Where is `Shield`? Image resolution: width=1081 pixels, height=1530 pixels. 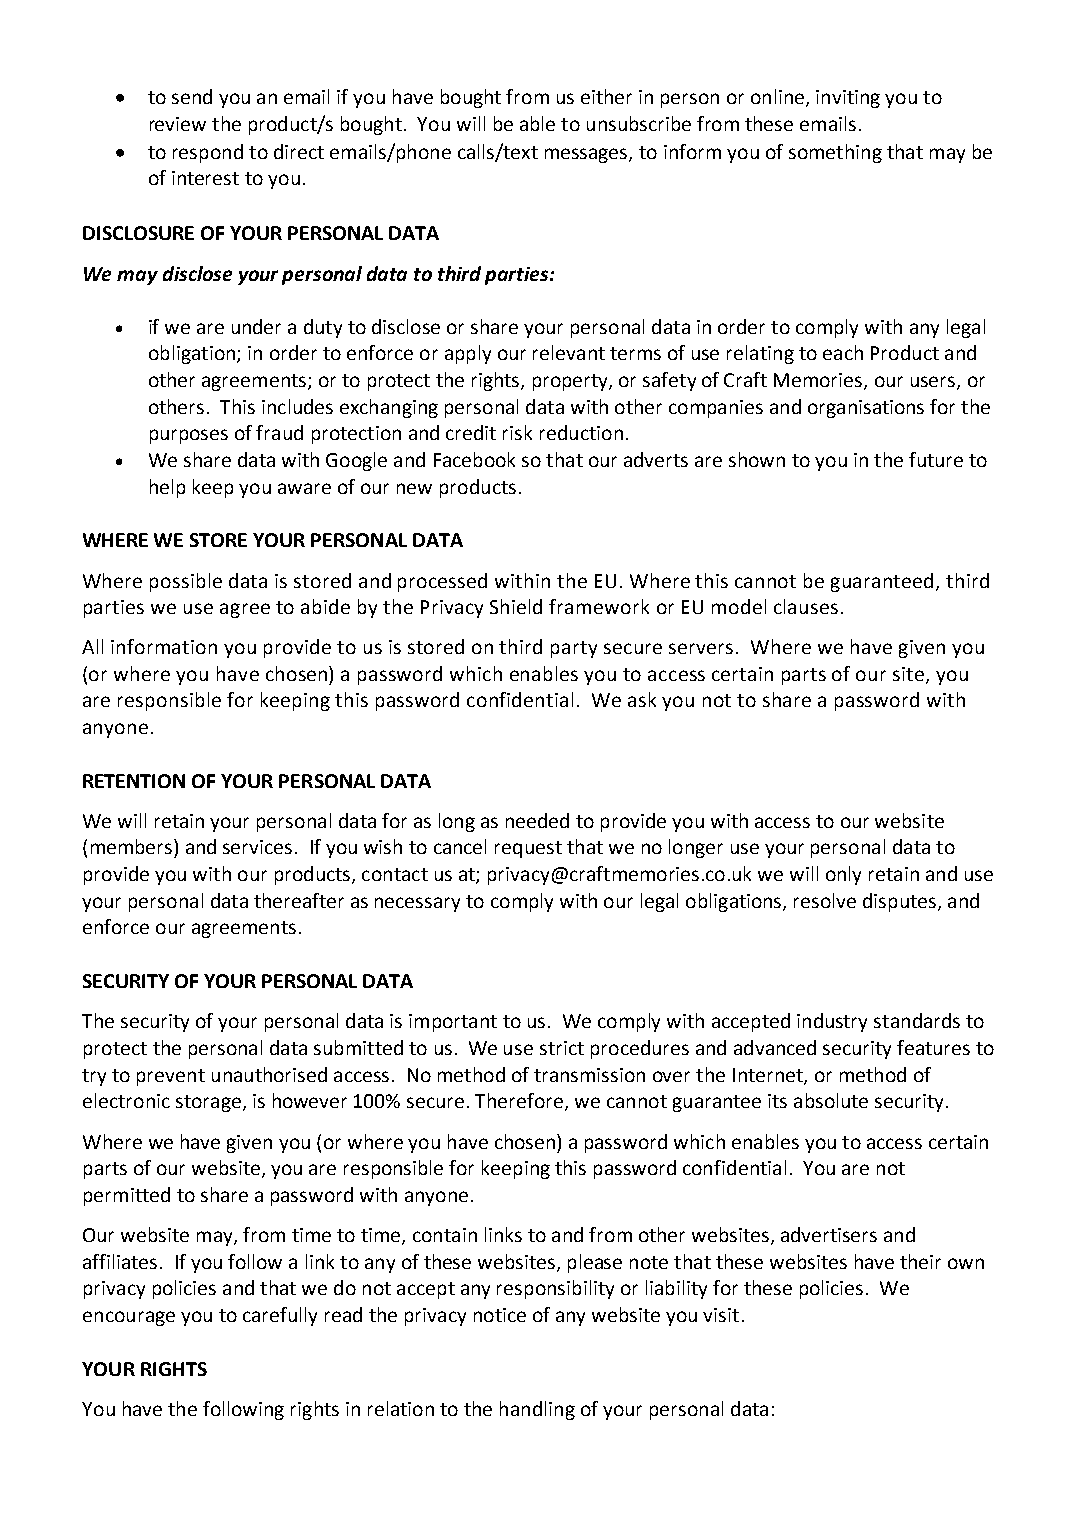 Shield is located at coordinates (516, 606).
